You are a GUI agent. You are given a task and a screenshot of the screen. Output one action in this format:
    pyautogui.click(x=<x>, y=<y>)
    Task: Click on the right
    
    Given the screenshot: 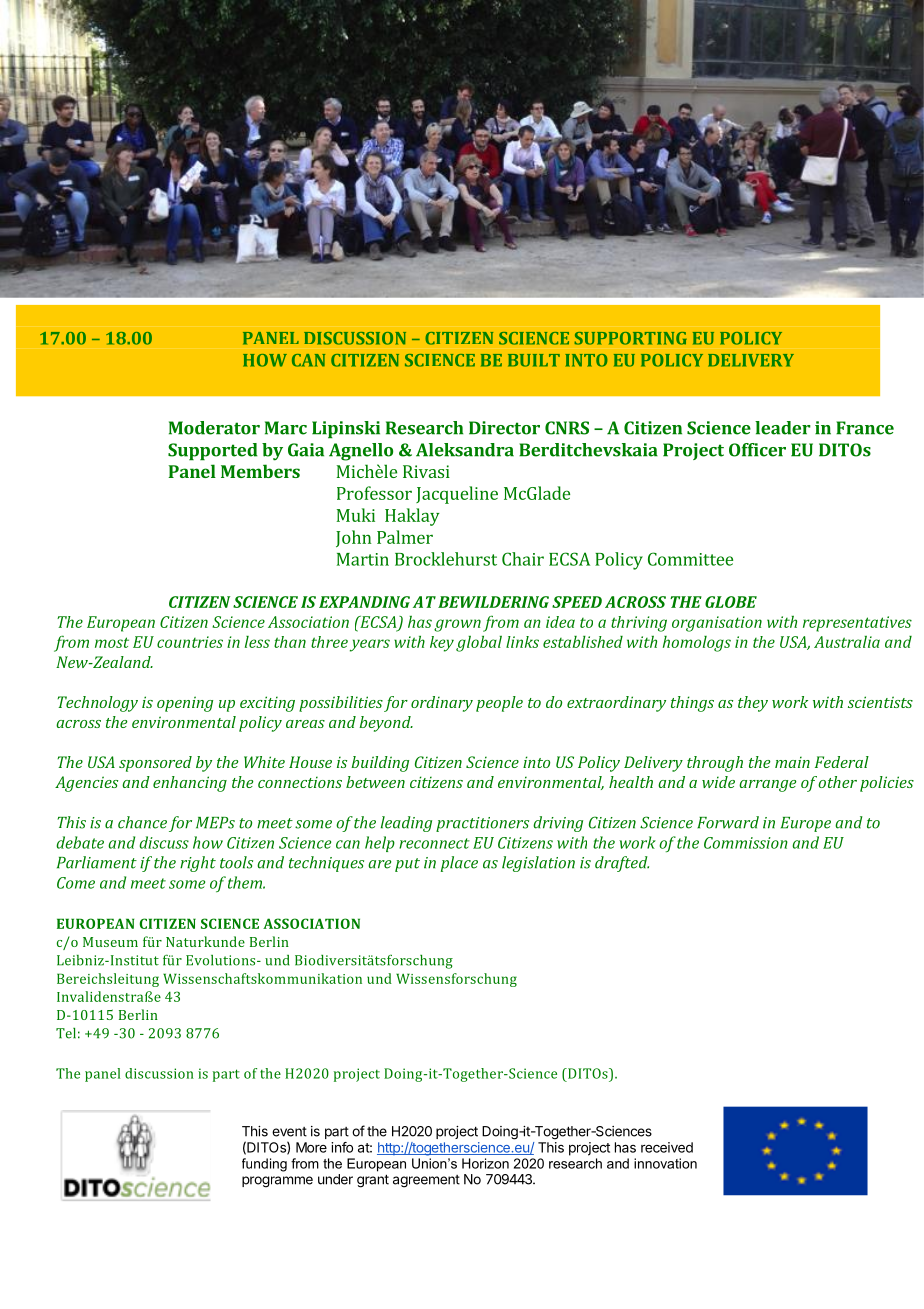 What is the action you would take?
    pyautogui.click(x=198, y=864)
